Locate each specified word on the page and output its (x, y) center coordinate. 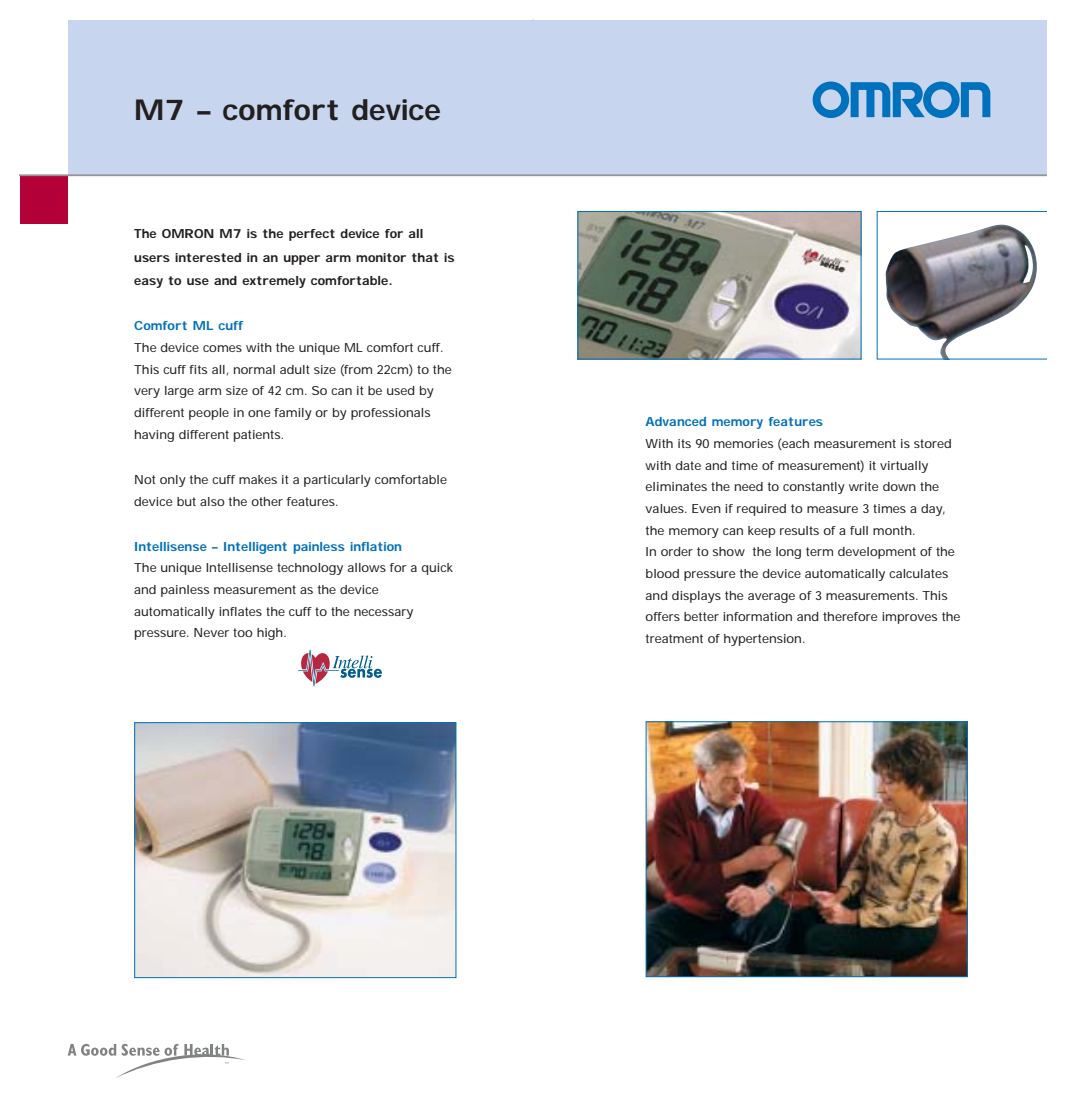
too (243, 632)
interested (208, 257)
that (425, 257)
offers (662, 616)
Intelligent (255, 548)
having (154, 436)
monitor (381, 257)
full (859, 530)
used (401, 390)
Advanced (675, 421)
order (677, 551)
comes (222, 348)
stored (932, 443)
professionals (390, 414)
